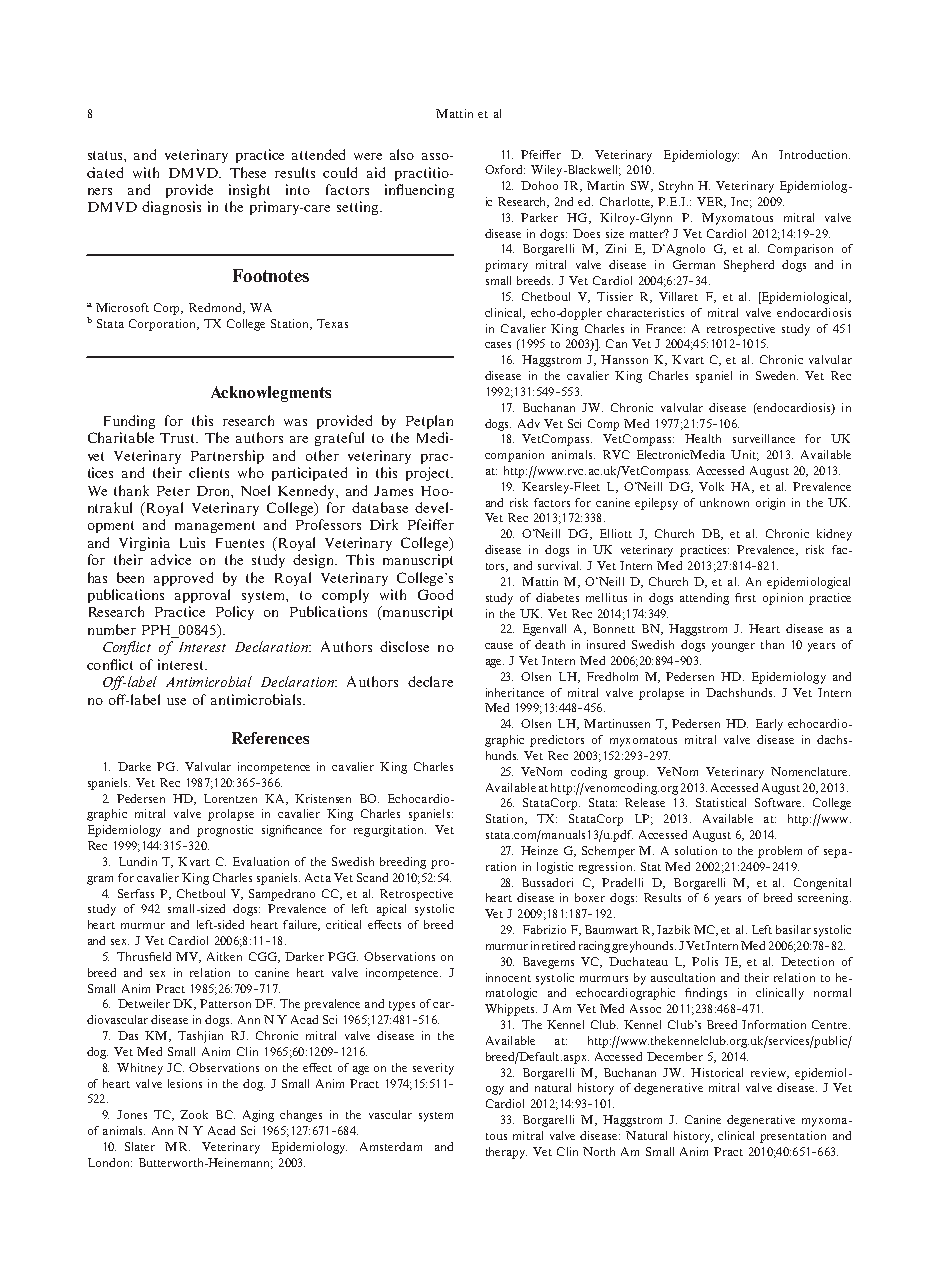  What do you see at coordinates (814, 154) in the document?
I see `Introduction` at bounding box center [814, 154].
